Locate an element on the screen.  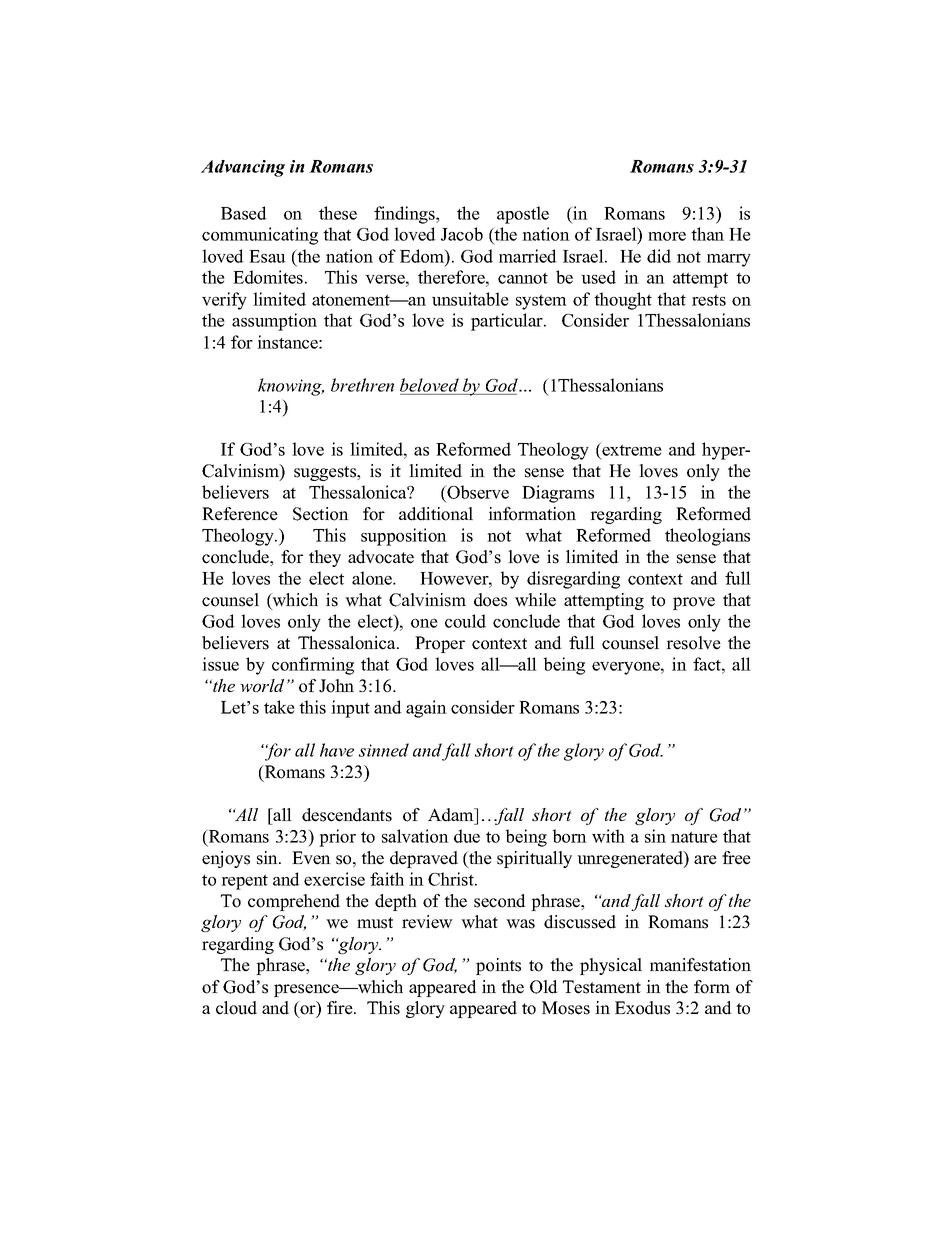
they is located at coordinates (325, 558).
